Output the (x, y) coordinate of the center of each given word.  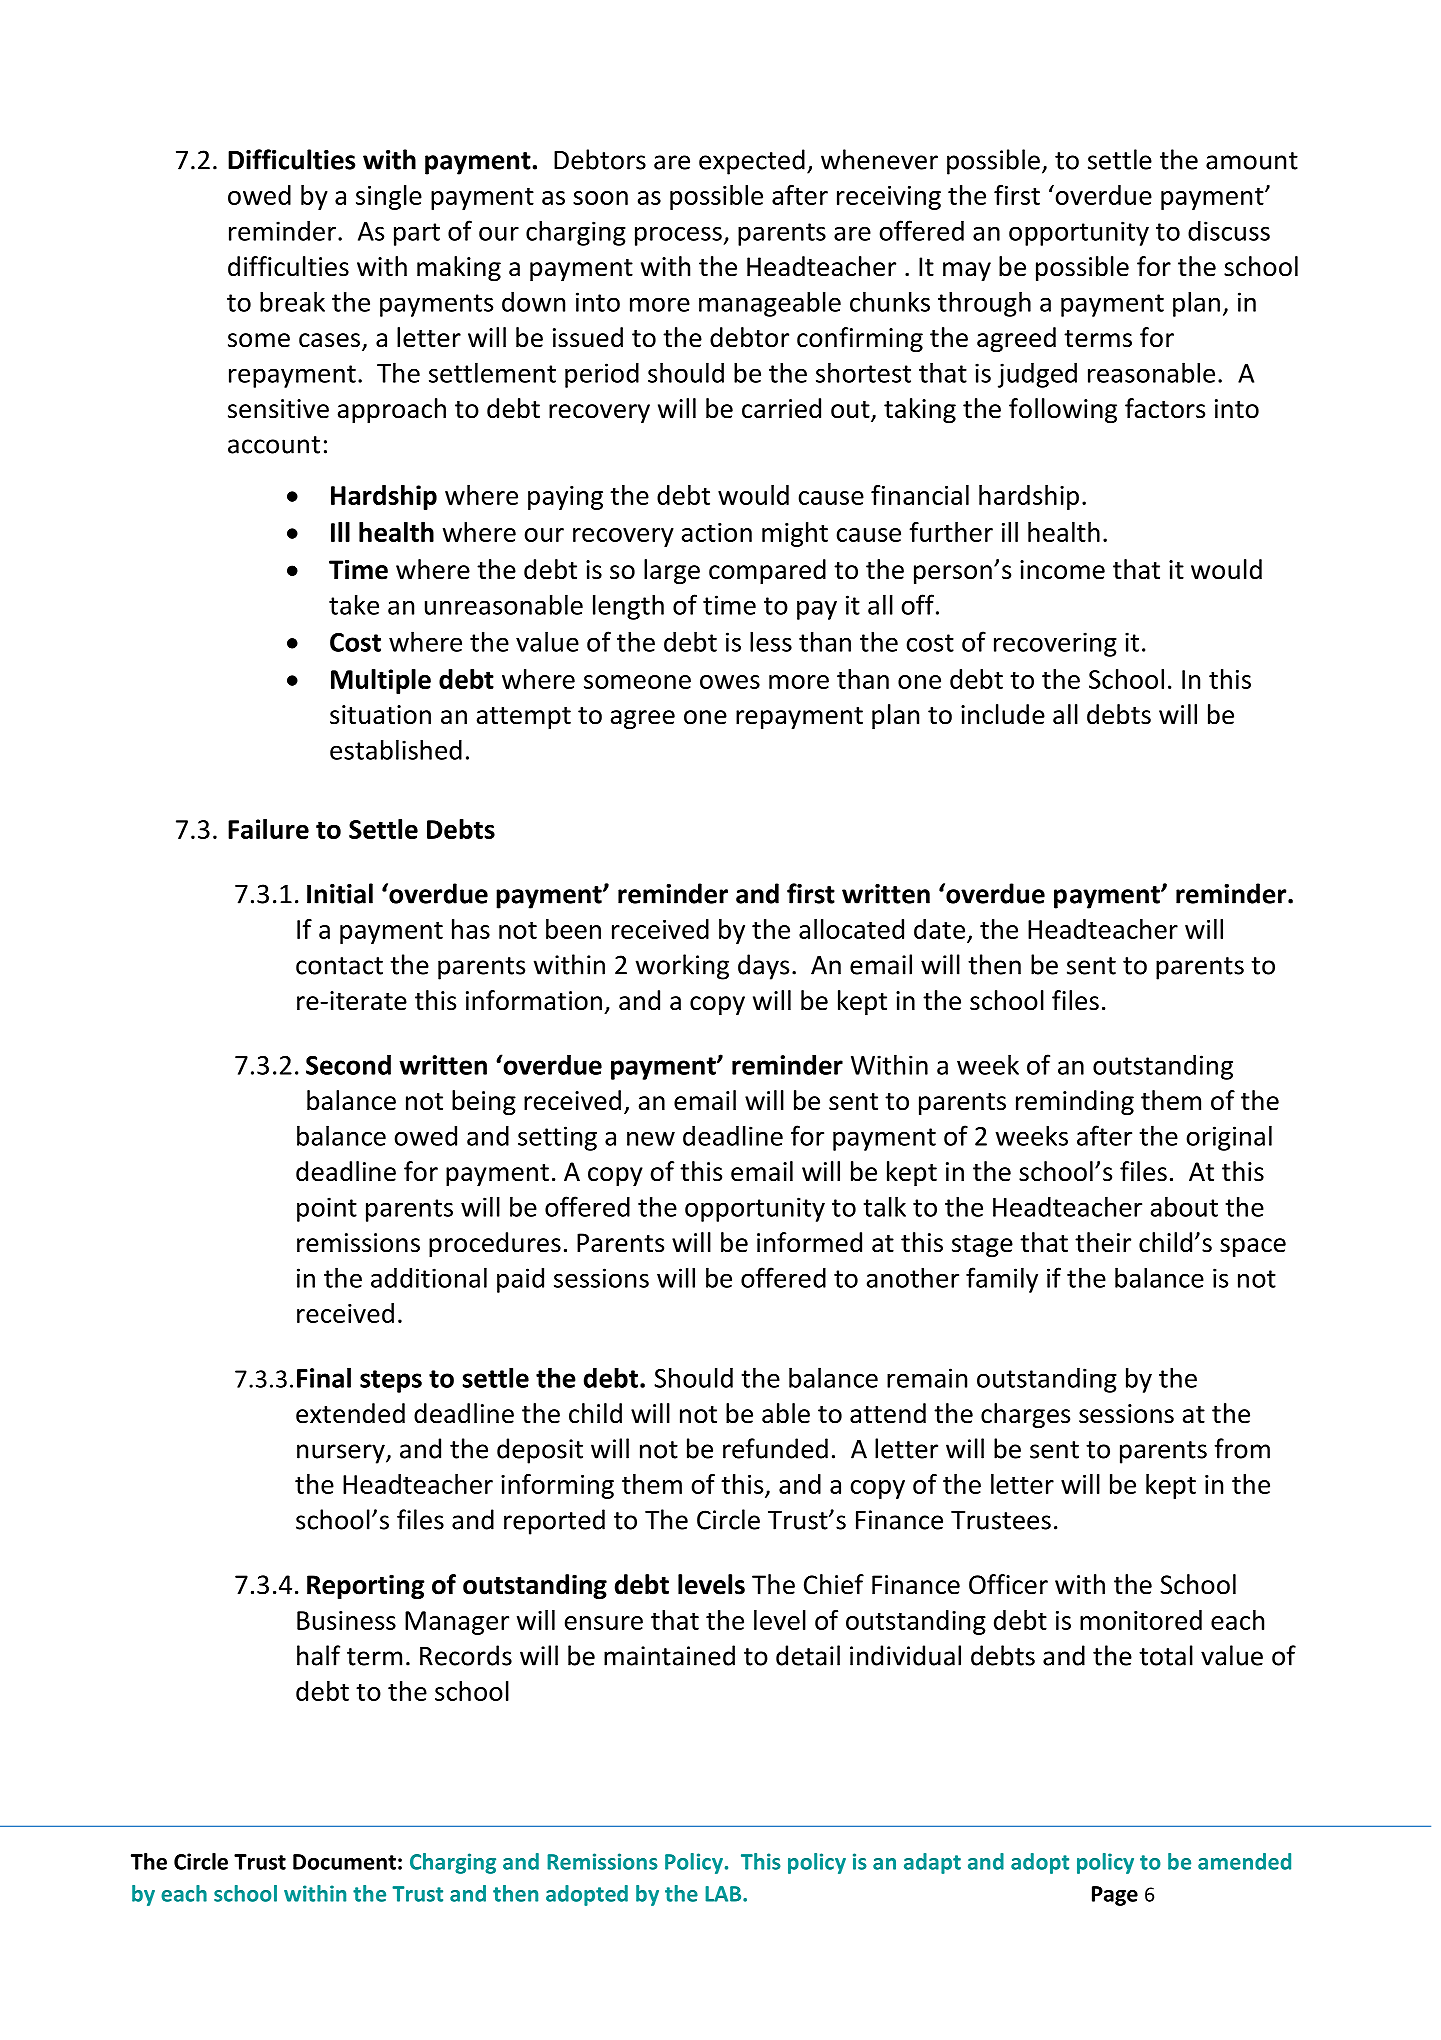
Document (344, 1862)
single (389, 197)
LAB (724, 1894)
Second (348, 1065)
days (763, 967)
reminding (1075, 1102)
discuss (1229, 230)
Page (1115, 1896)
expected (752, 162)
